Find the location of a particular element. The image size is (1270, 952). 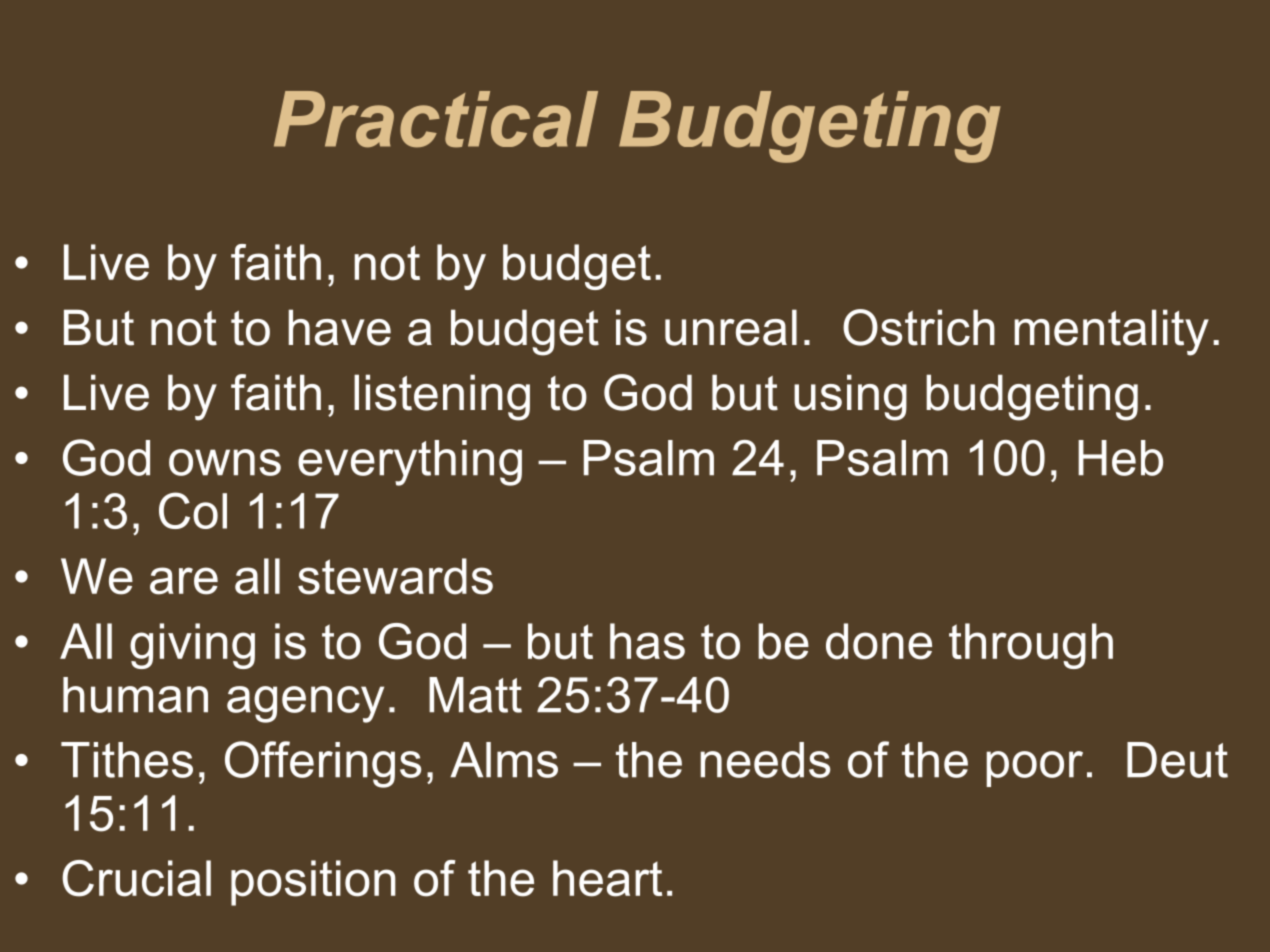

through is located at coordinates (1031, 646).
